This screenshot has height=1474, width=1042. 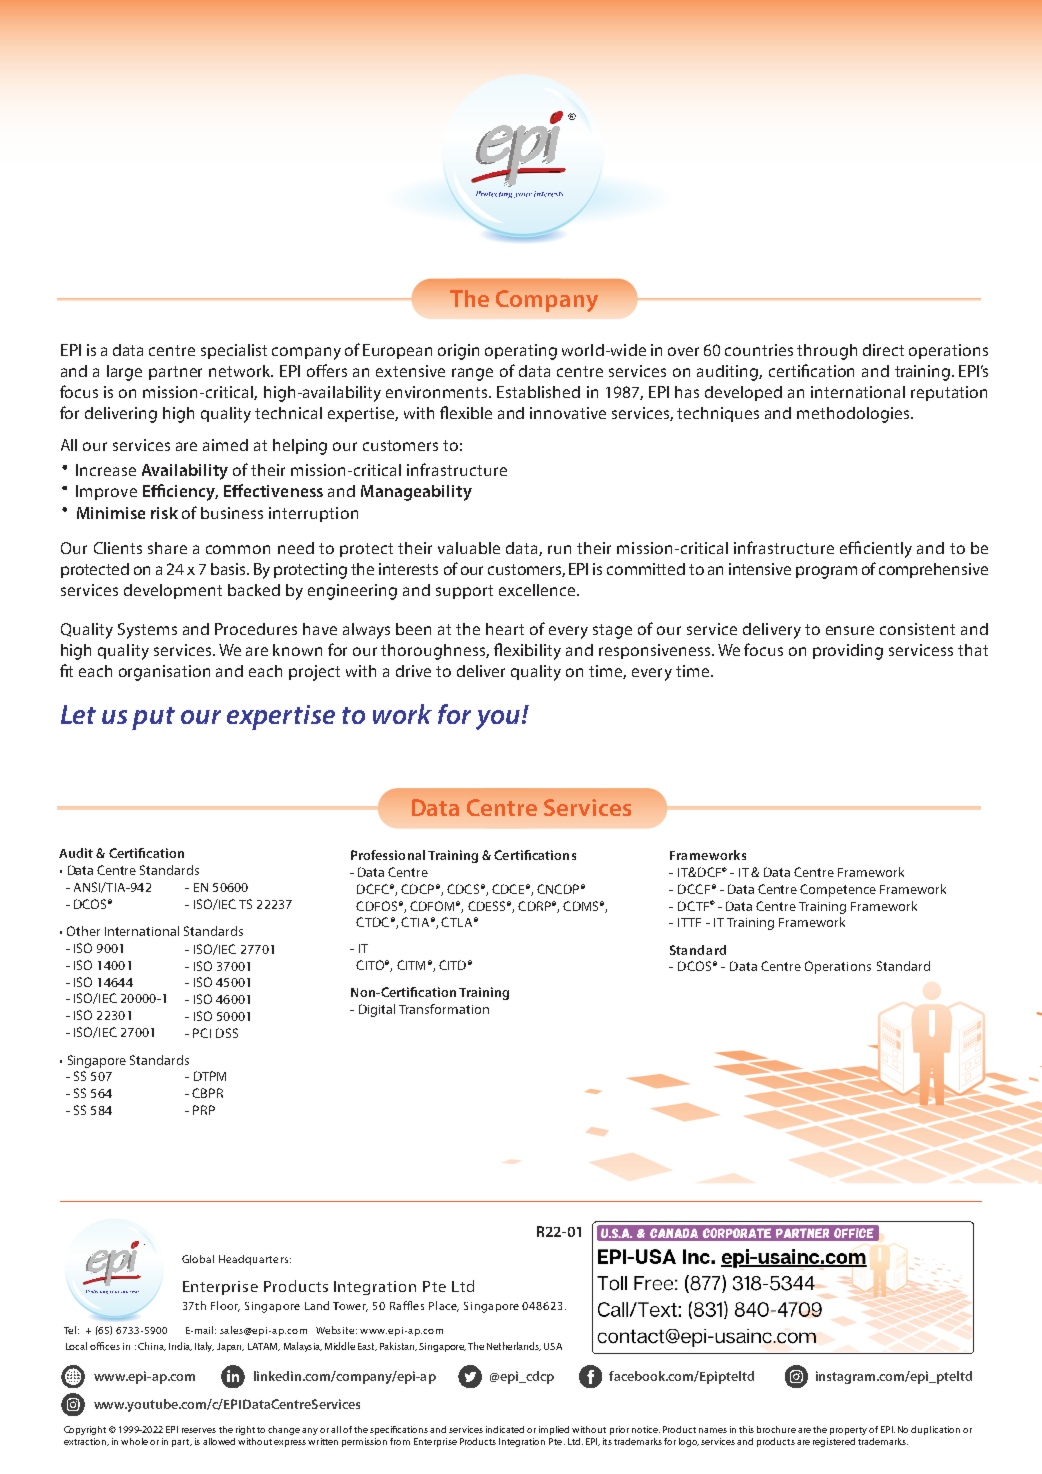 What do you see at coordinates (444, 1009) in the screenshot?
I see `Transformation` at bounding box center [444, 1009].
